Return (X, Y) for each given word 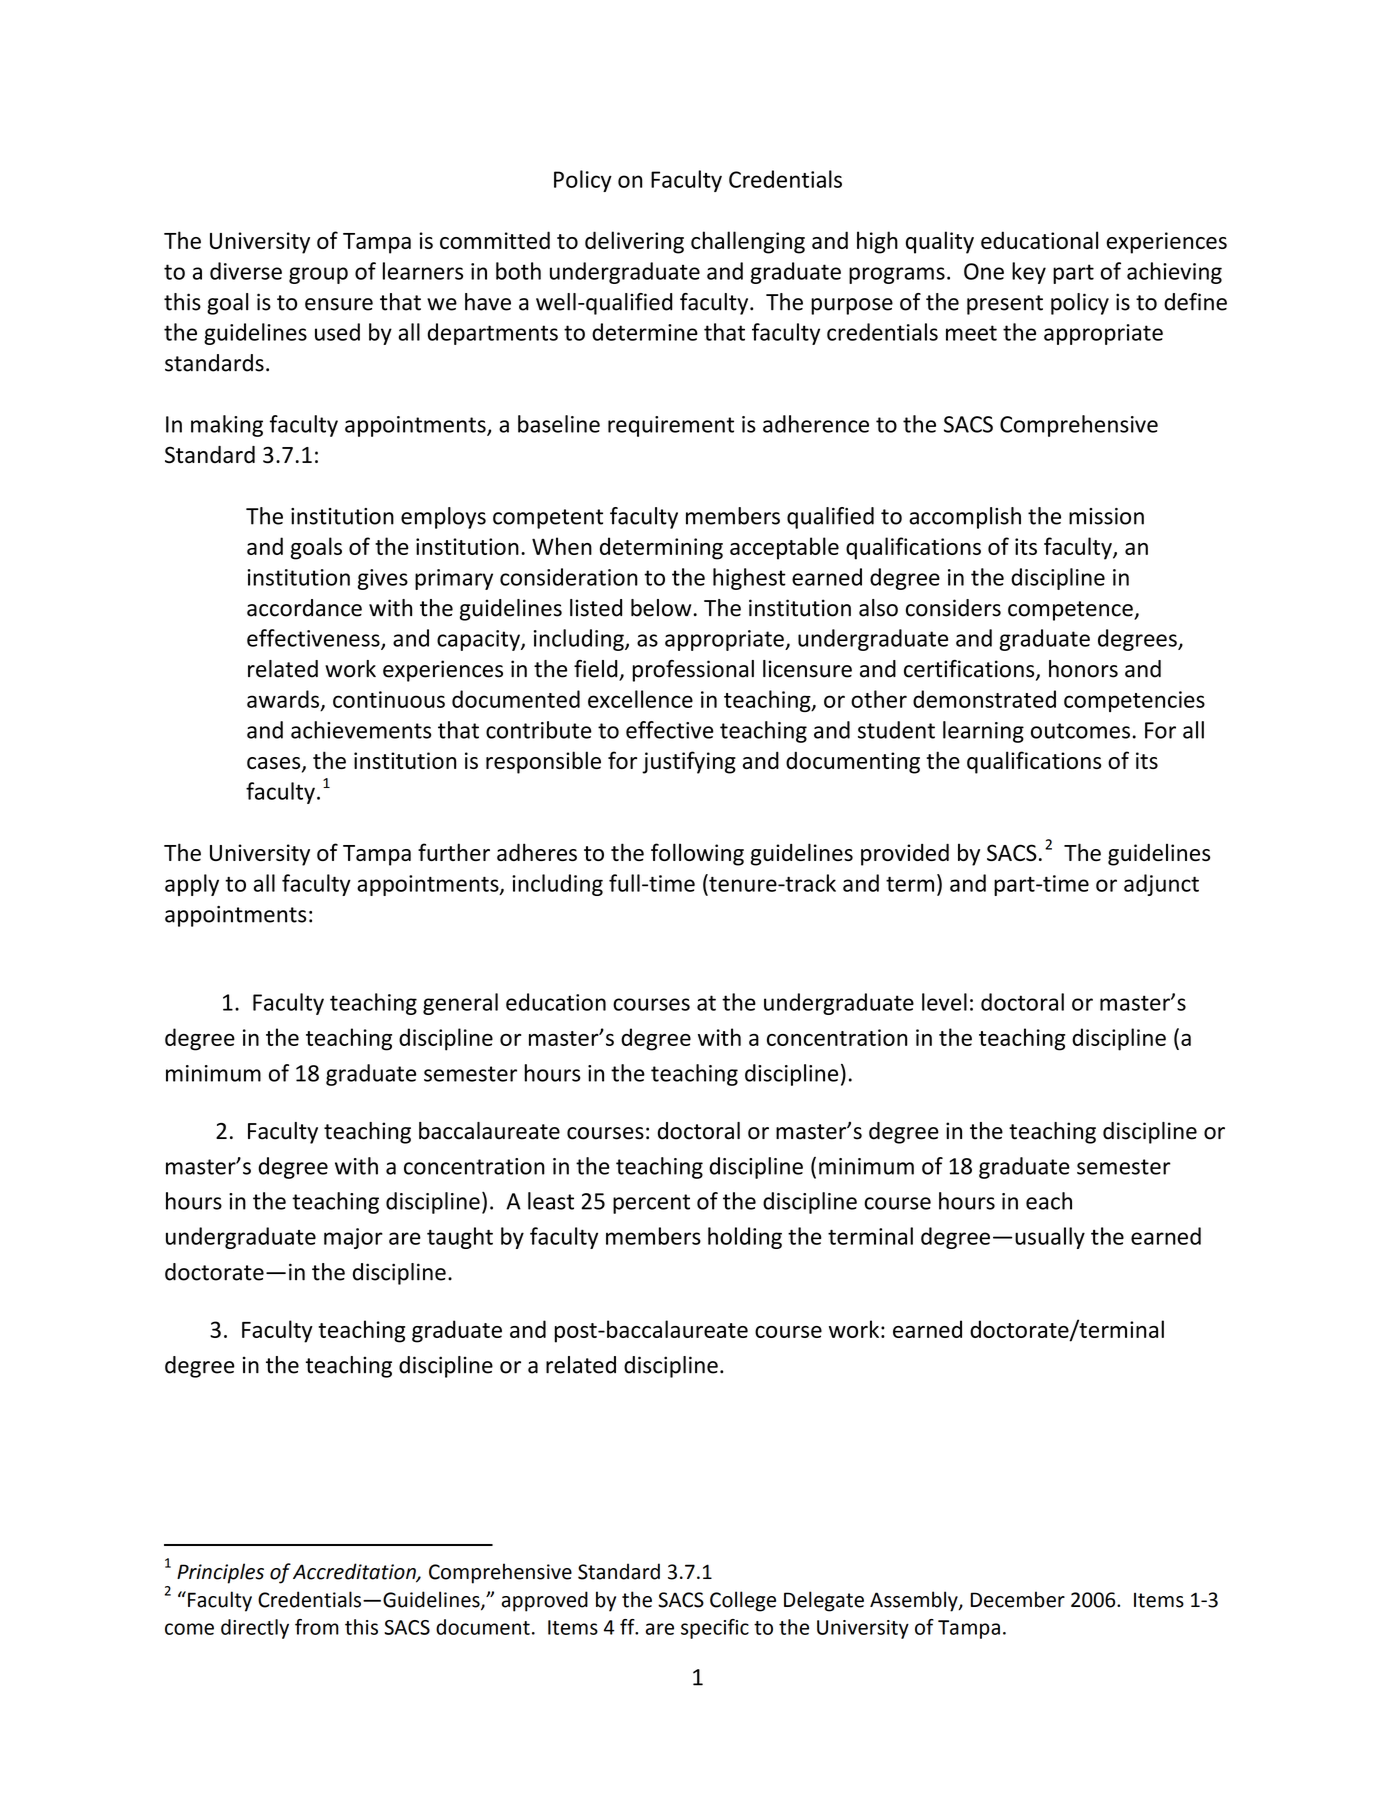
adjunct (1161, 885)
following (697, 854)
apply (192, 885)
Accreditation (355, 1572)
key (1029, 273)
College (743, 1601)
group (318, 275)
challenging (748, 242)
